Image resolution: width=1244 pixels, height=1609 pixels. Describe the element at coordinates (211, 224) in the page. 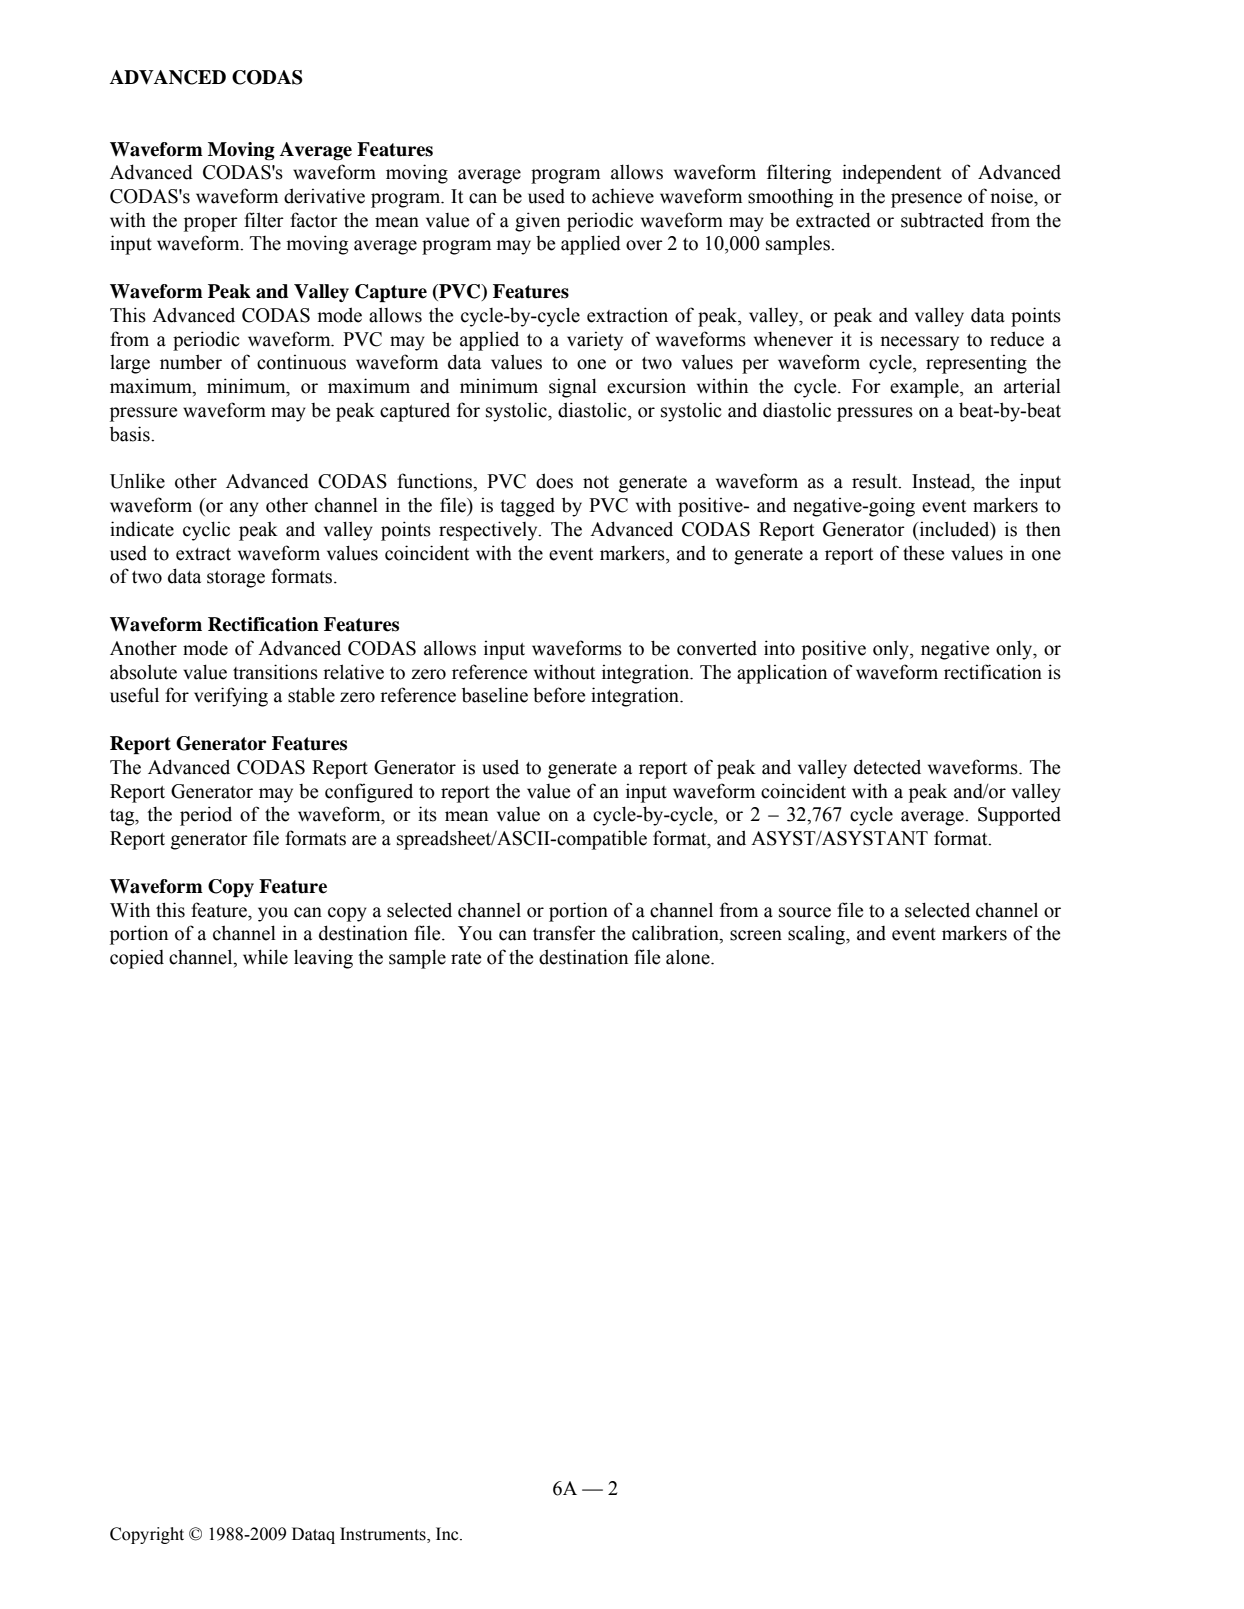

I see `proper` at that location.
